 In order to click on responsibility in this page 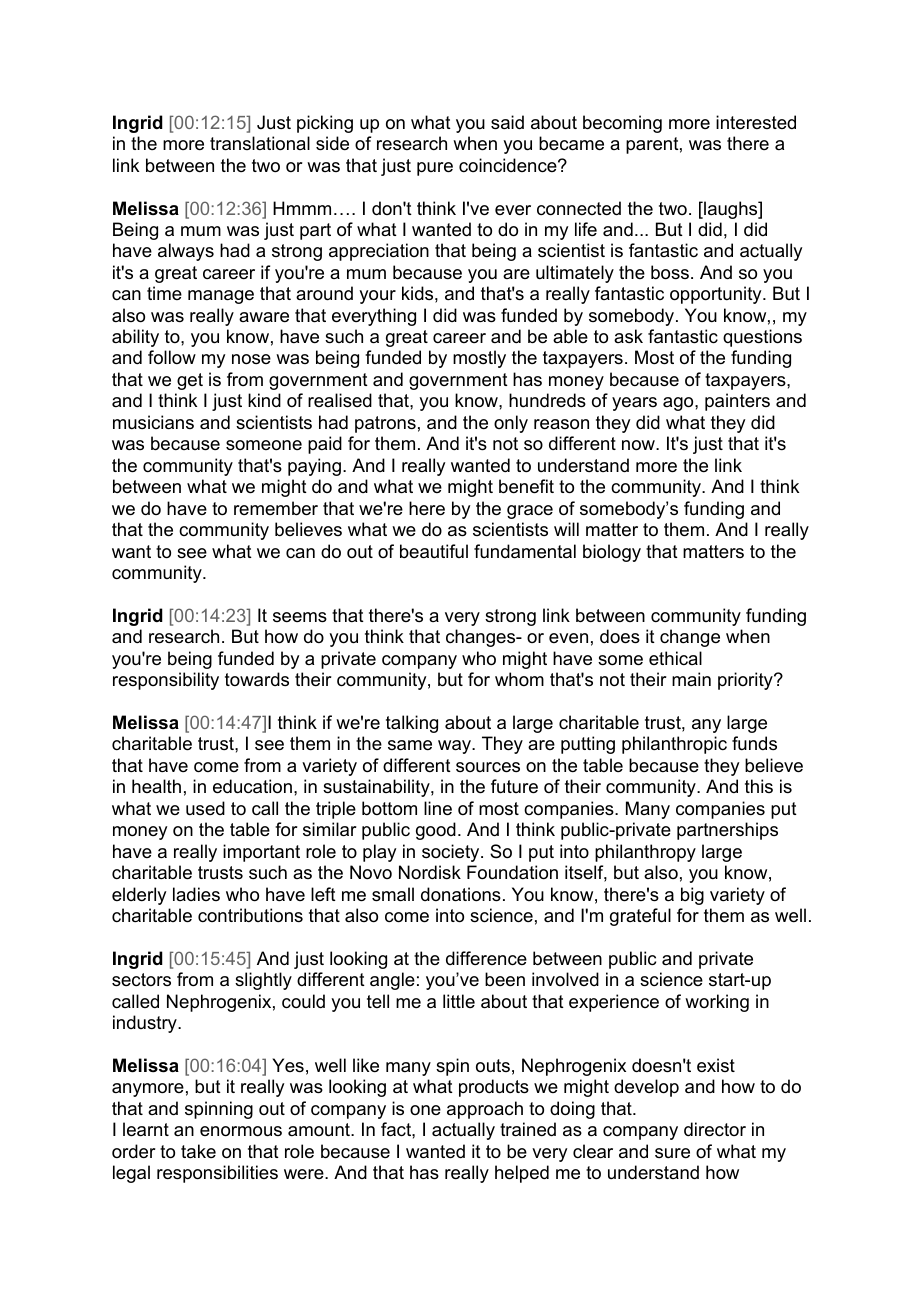, I will do `click(166, 681)`.
